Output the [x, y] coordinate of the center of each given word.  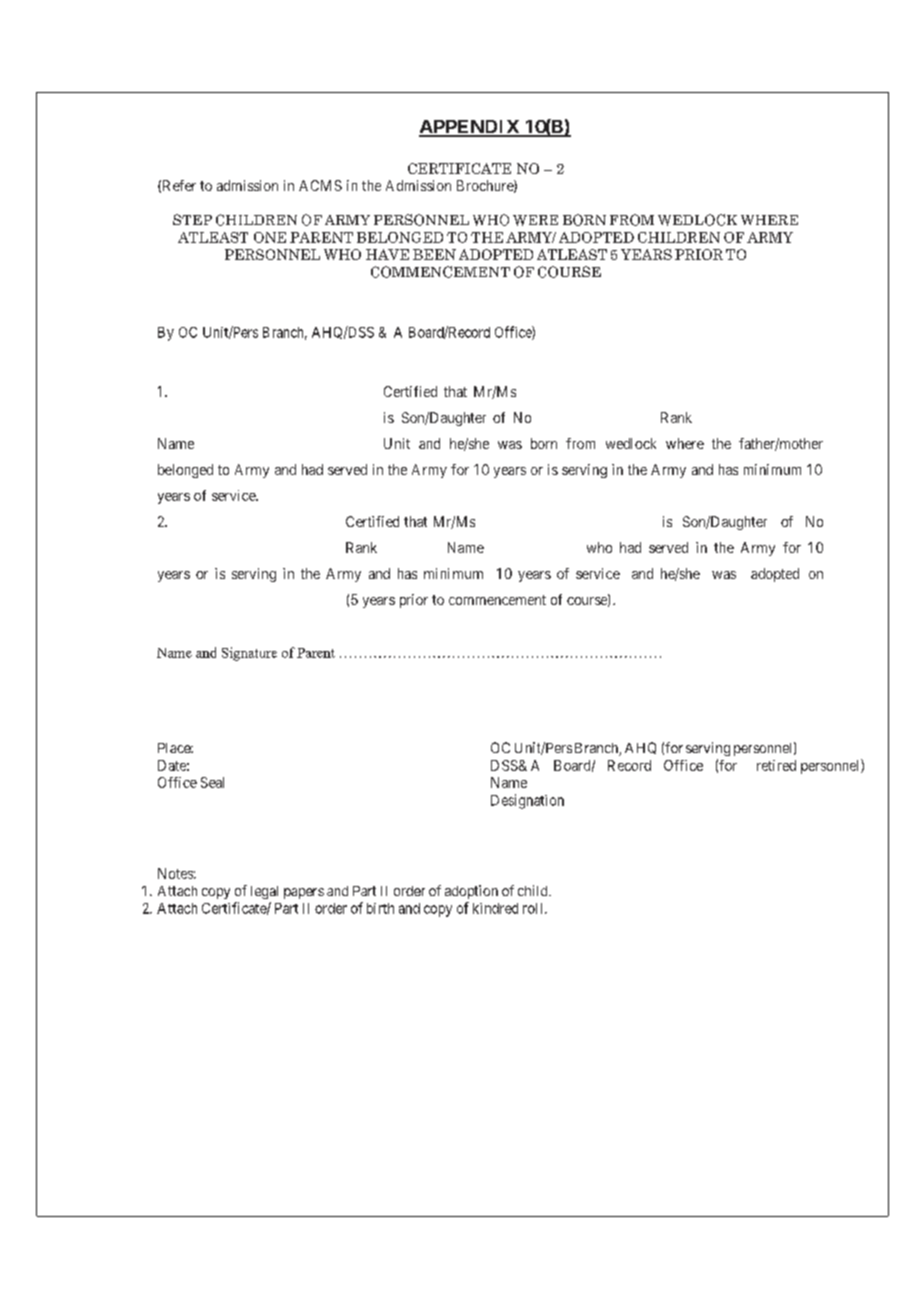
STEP [192, 219]
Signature [249, 654]
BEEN [434, 254]
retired [776, 765]
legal [264, 892]
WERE [535, 220]
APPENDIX [470, 128]
